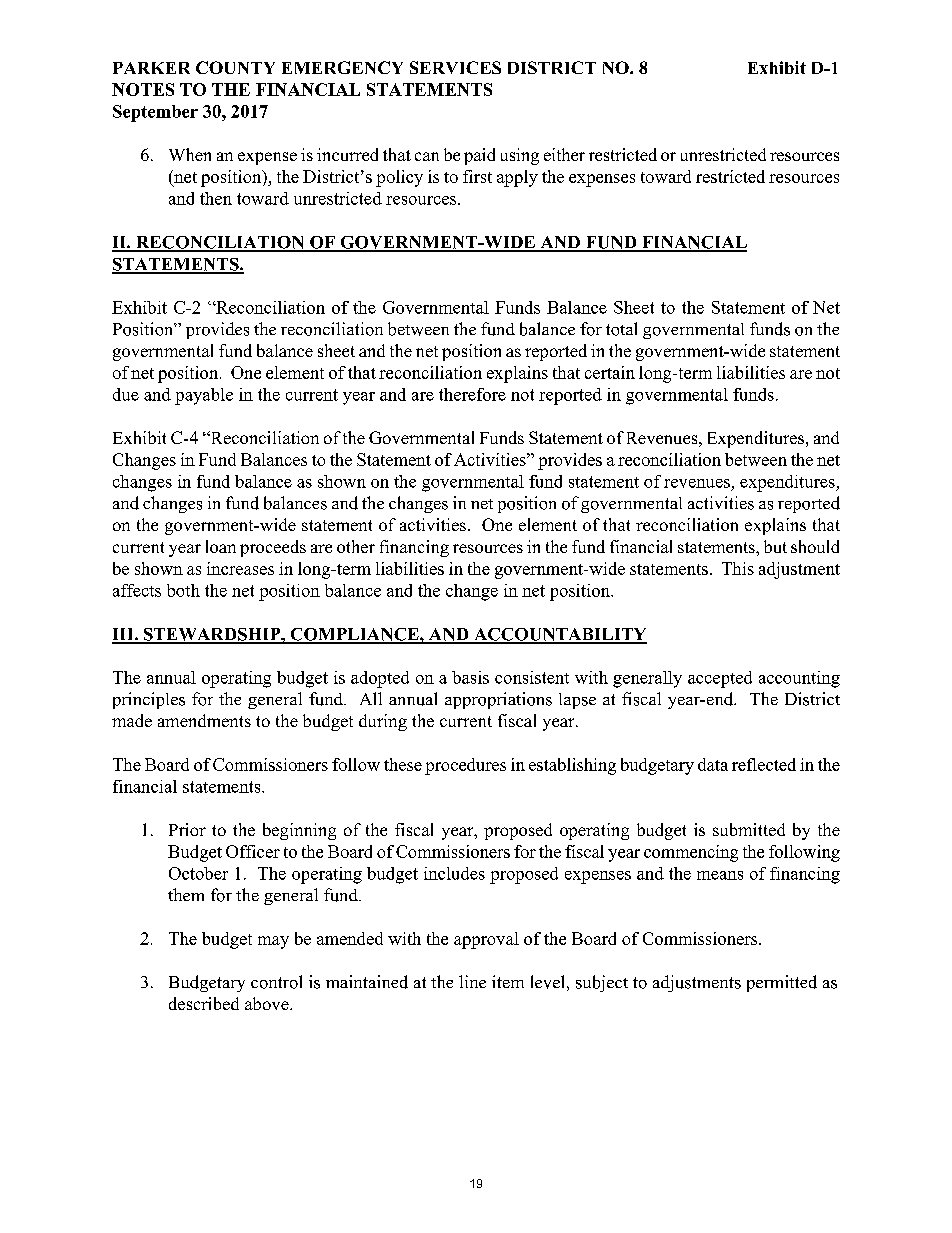 This screenshot has height=1233, width=952. I want to click on described, so click(204, 1003).
